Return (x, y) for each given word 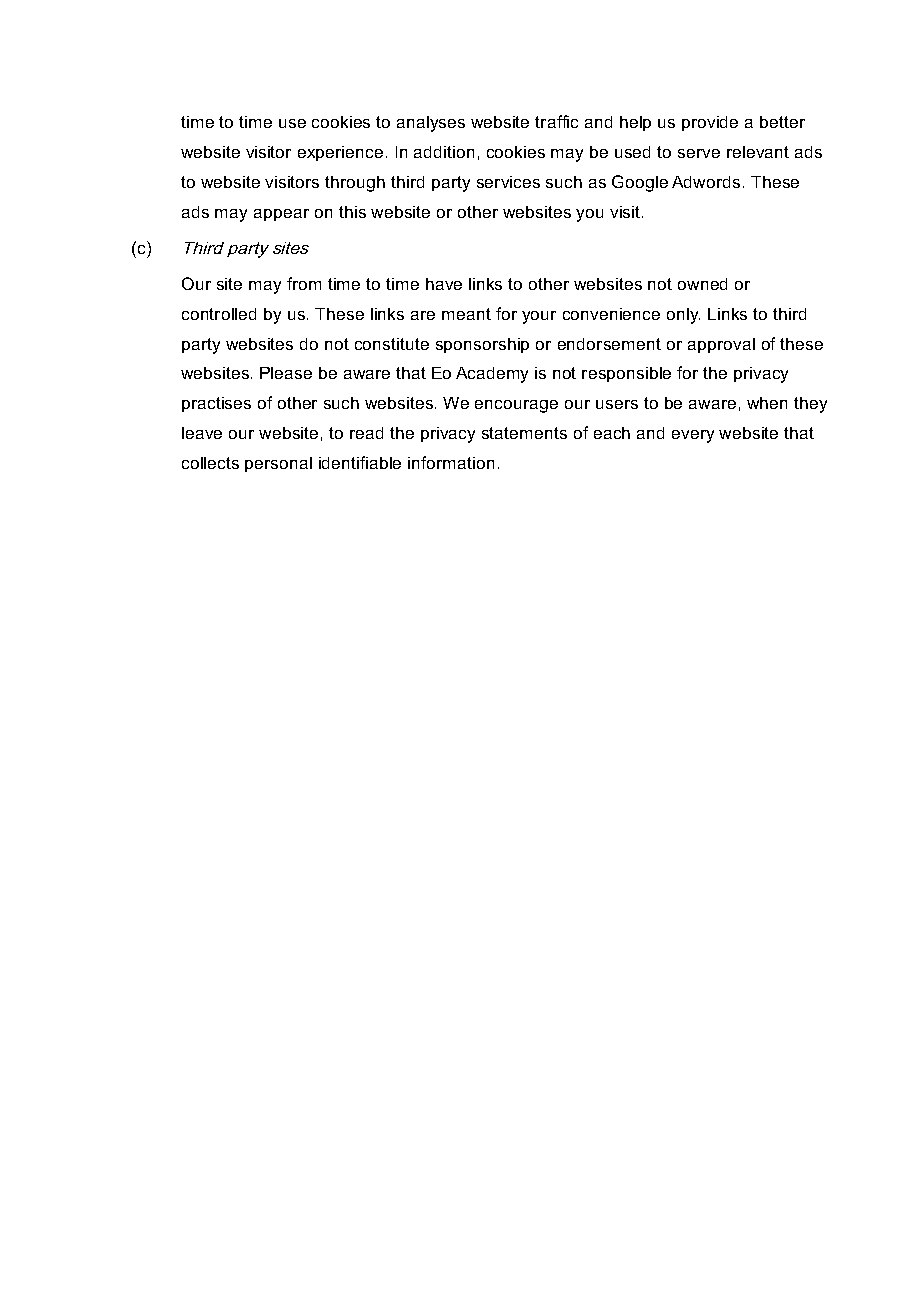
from (304, 283)
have (444, 284)
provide (710, 123)
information (451, 462)
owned (702, 284)
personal (278, 464)
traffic (556, 121)
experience (340, 153)
